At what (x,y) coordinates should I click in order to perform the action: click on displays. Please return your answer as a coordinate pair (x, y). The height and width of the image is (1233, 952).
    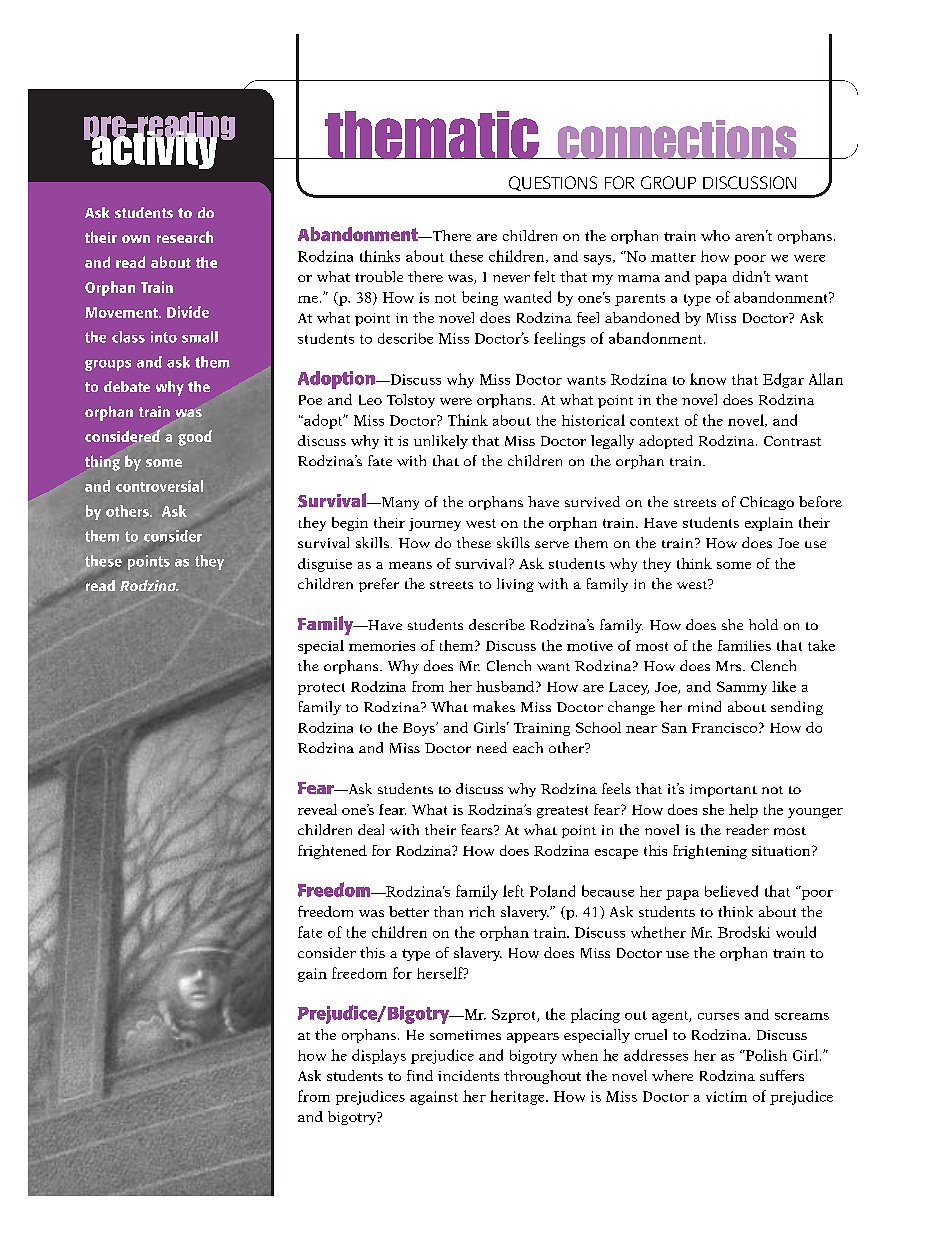
    Looking at the image, I should click on (379, 1056).
